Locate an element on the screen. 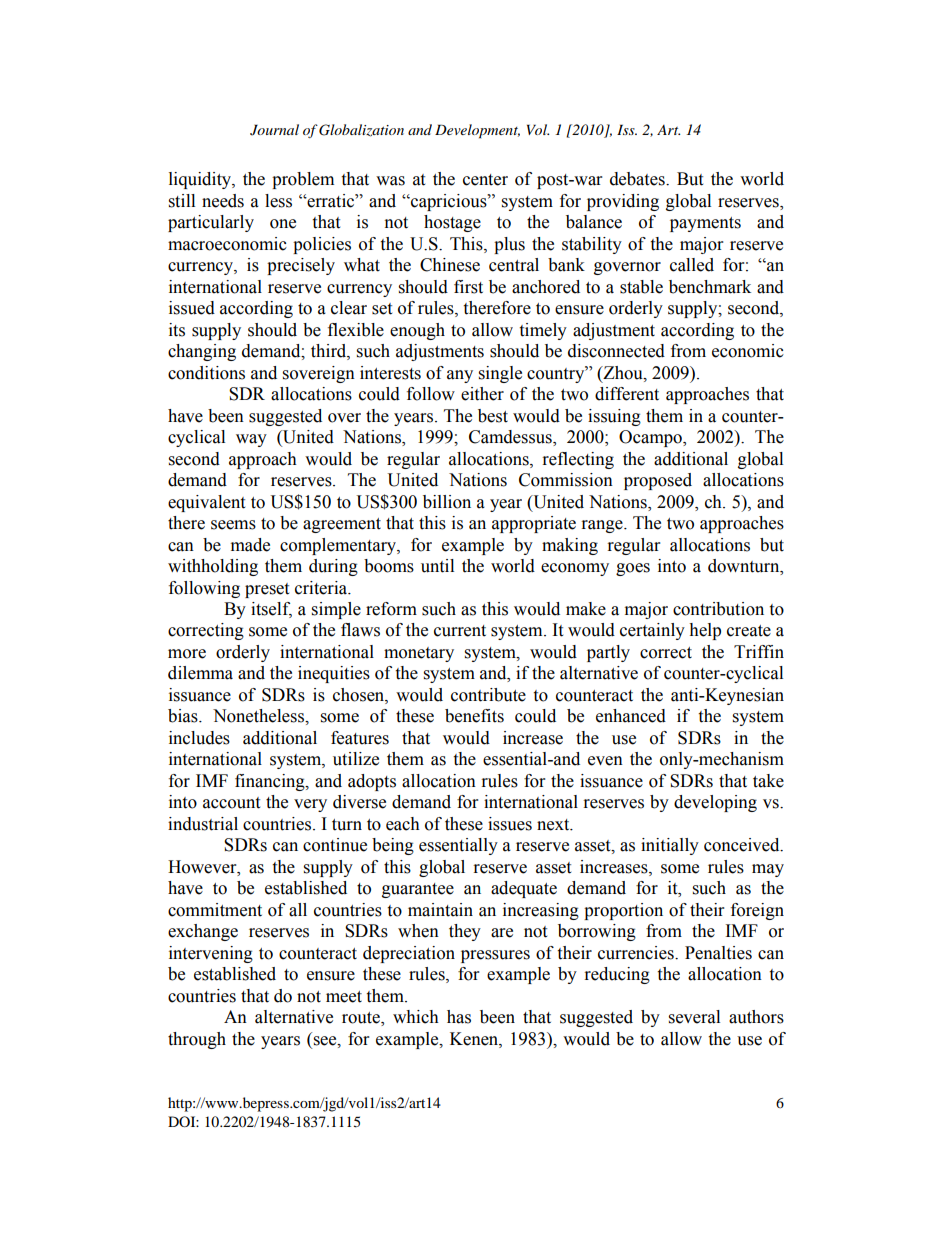 This screenshot has height=1233, width=952. center is located at coordinates (485, 180).
